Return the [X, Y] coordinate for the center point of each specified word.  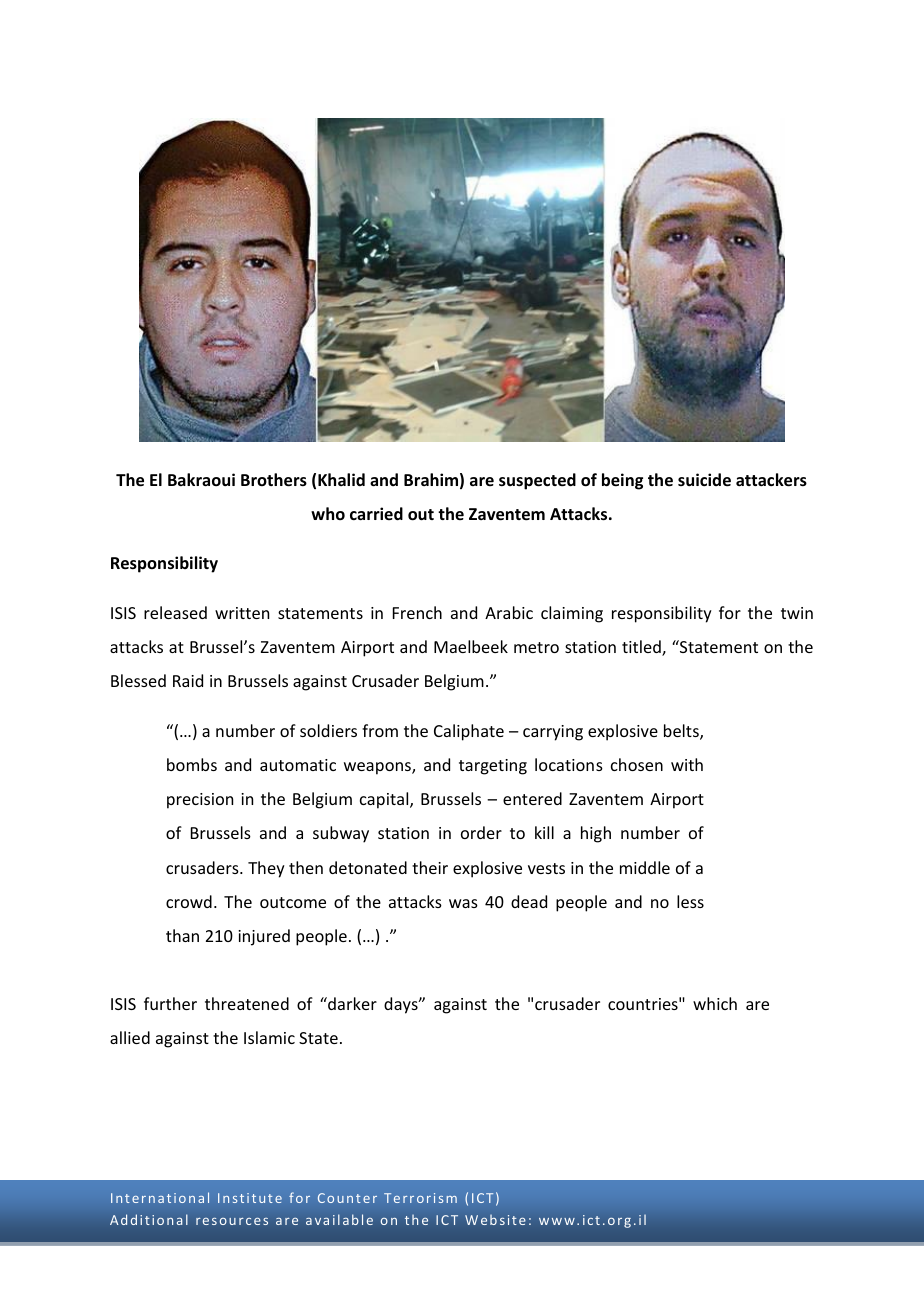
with [687, 764]
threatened [247, 1003]
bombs [192, 764]
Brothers [274, 480]
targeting [493, 767]
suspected [537, 481]
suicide [704, 480]
